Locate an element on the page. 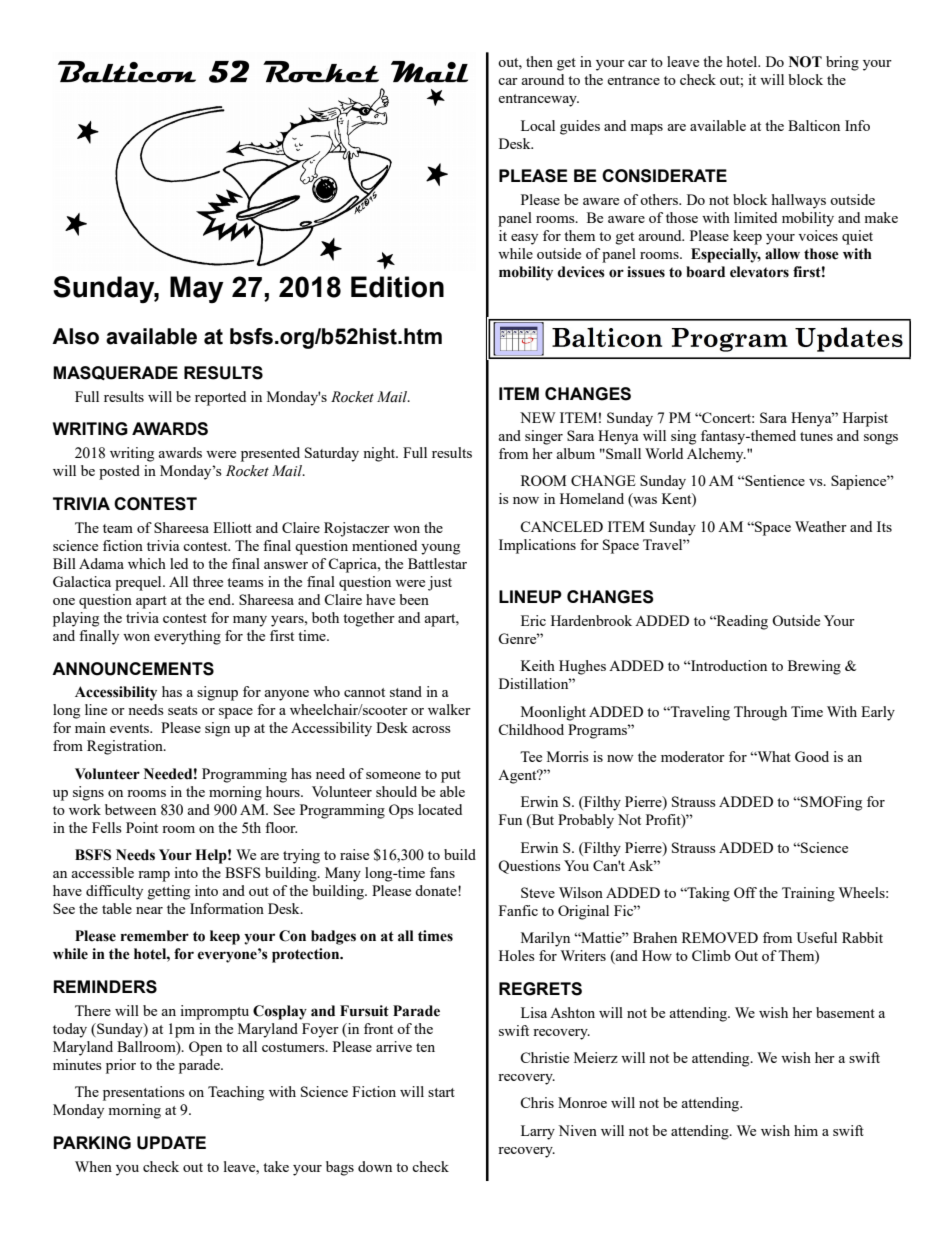 The height and width of the document is (1233, 952). MASQUERADE is located at coordinates (115, 373).
